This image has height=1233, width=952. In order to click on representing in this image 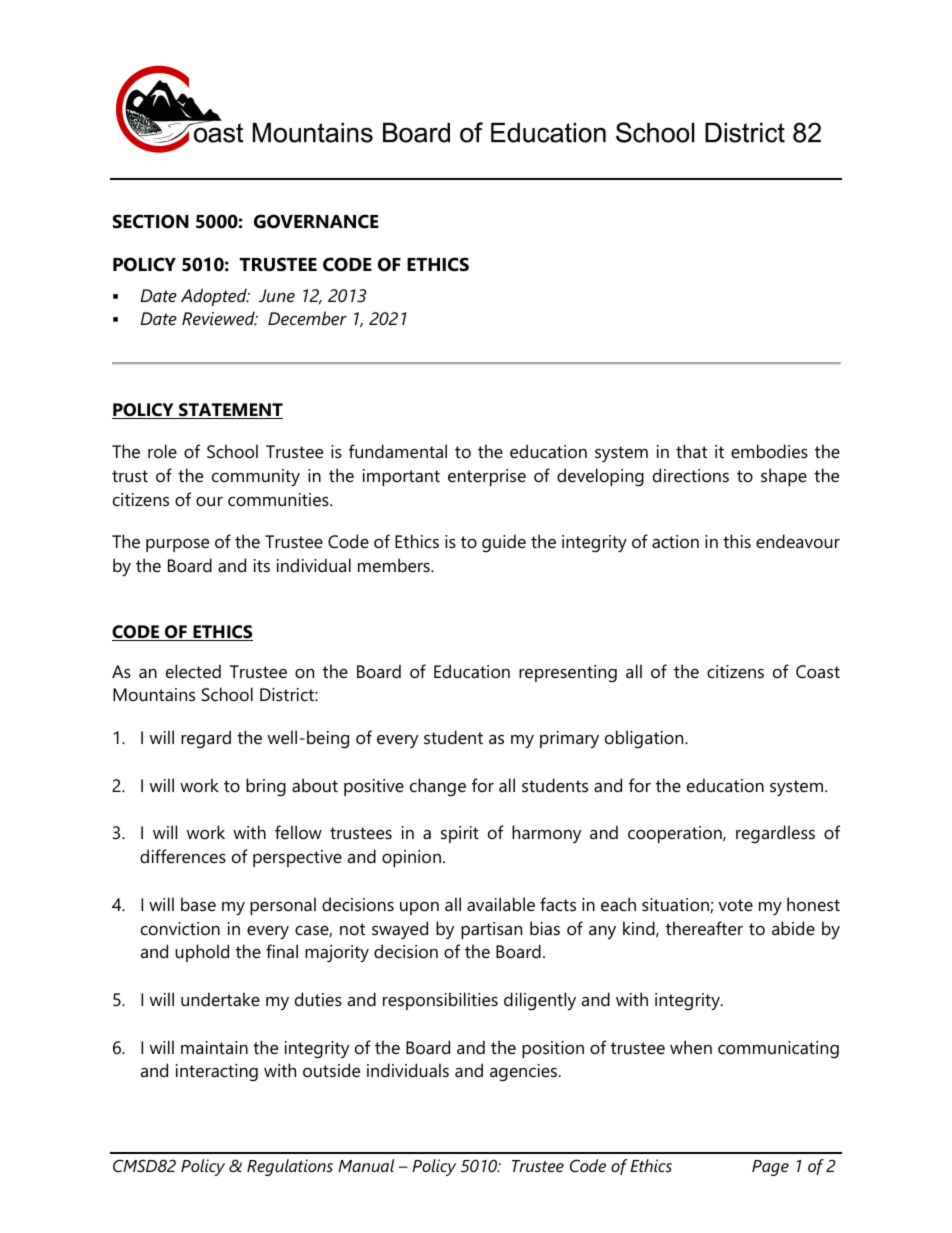, I will do `click(568, 673)`.
